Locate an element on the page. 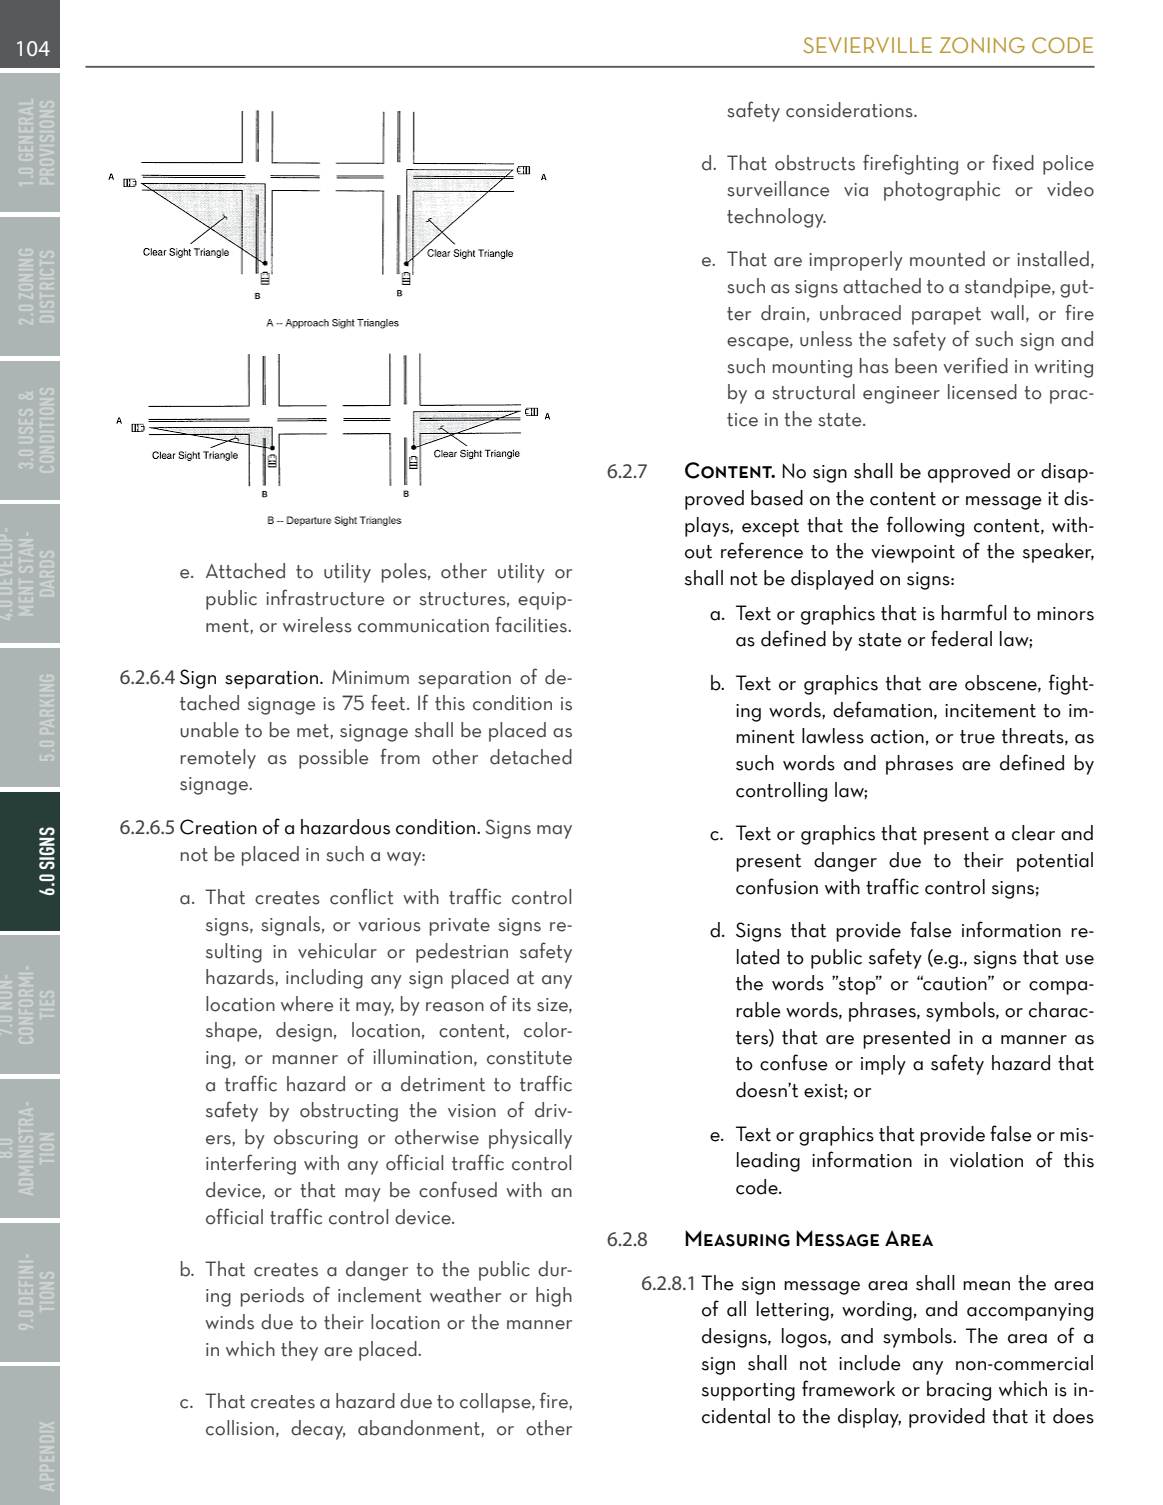 This image has width=1163, height=1505. decay is located at coordinates (318, 1430).
